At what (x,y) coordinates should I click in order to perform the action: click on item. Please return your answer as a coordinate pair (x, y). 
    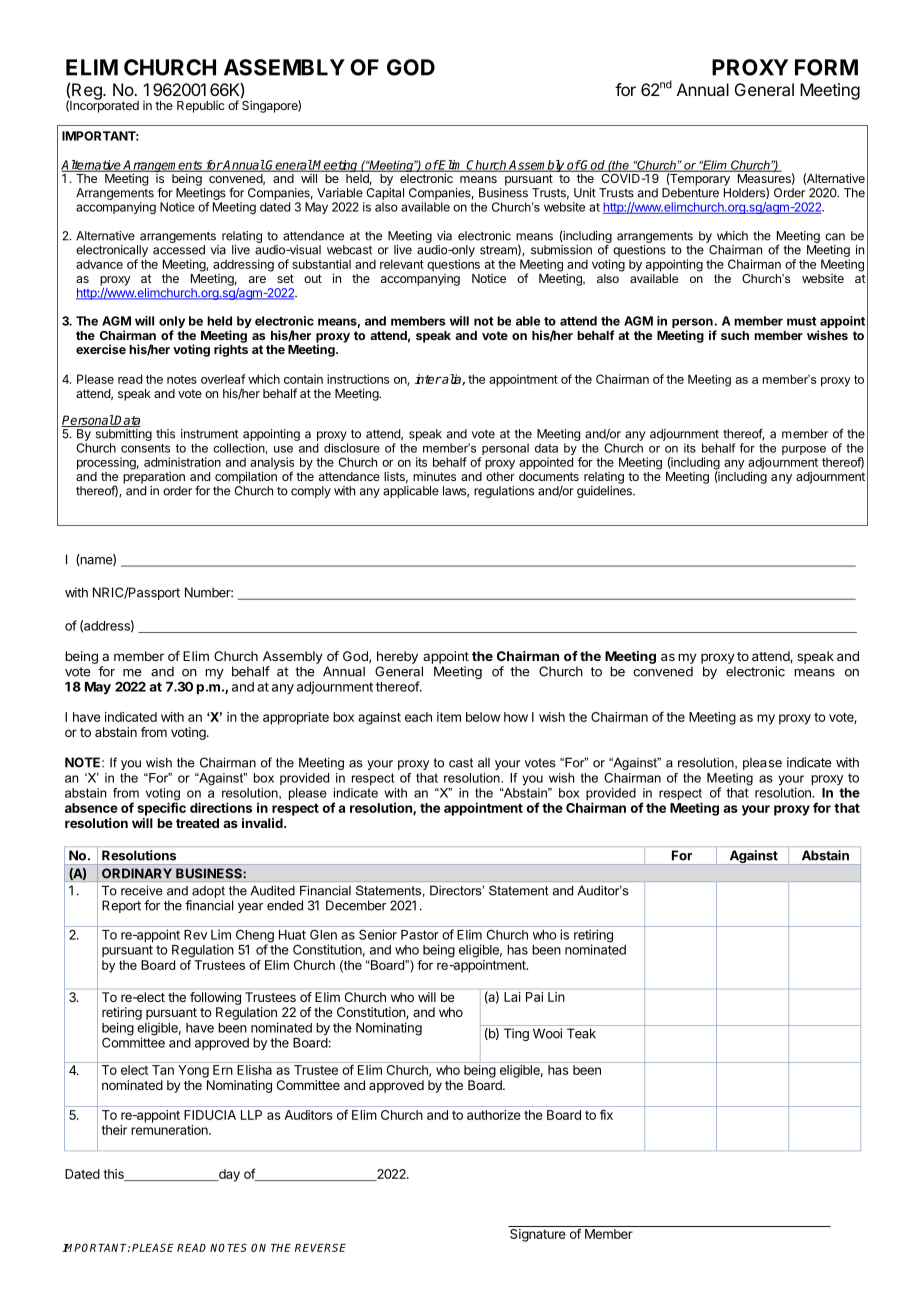
    Looking at the image, I should click on (449, 717).
